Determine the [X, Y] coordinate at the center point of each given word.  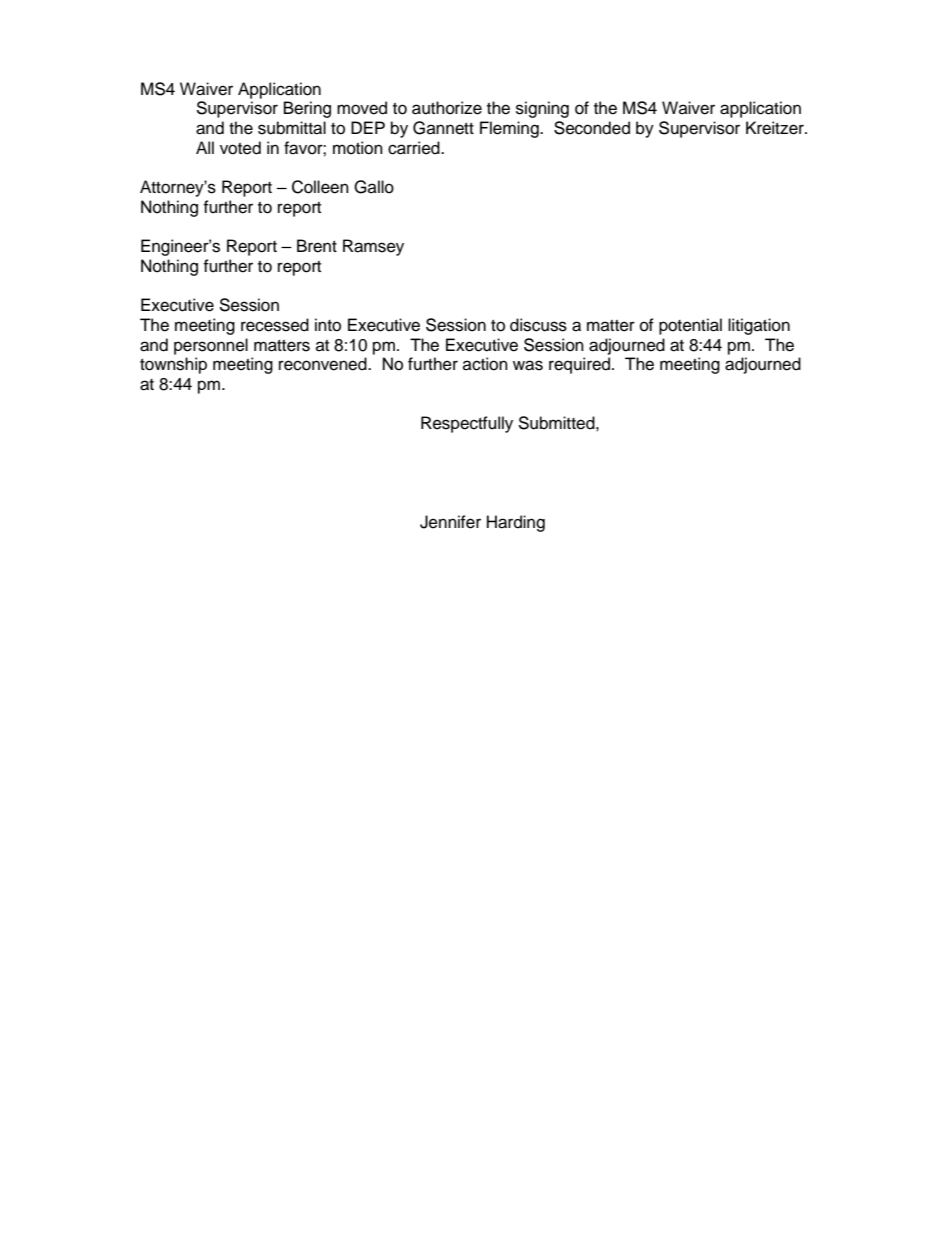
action [485, 364]
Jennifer [450, 522]
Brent [317, 246]
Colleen [320, 187]
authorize [447, 108]
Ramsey [373, 247]
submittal [292, 128]
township [173, 365]
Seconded [592, 128]
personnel [211, 346]
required [581, 365]
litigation [759, 326]
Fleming [510, 129]
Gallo [374, 187]
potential [690, 326]
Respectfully [467, 424]
